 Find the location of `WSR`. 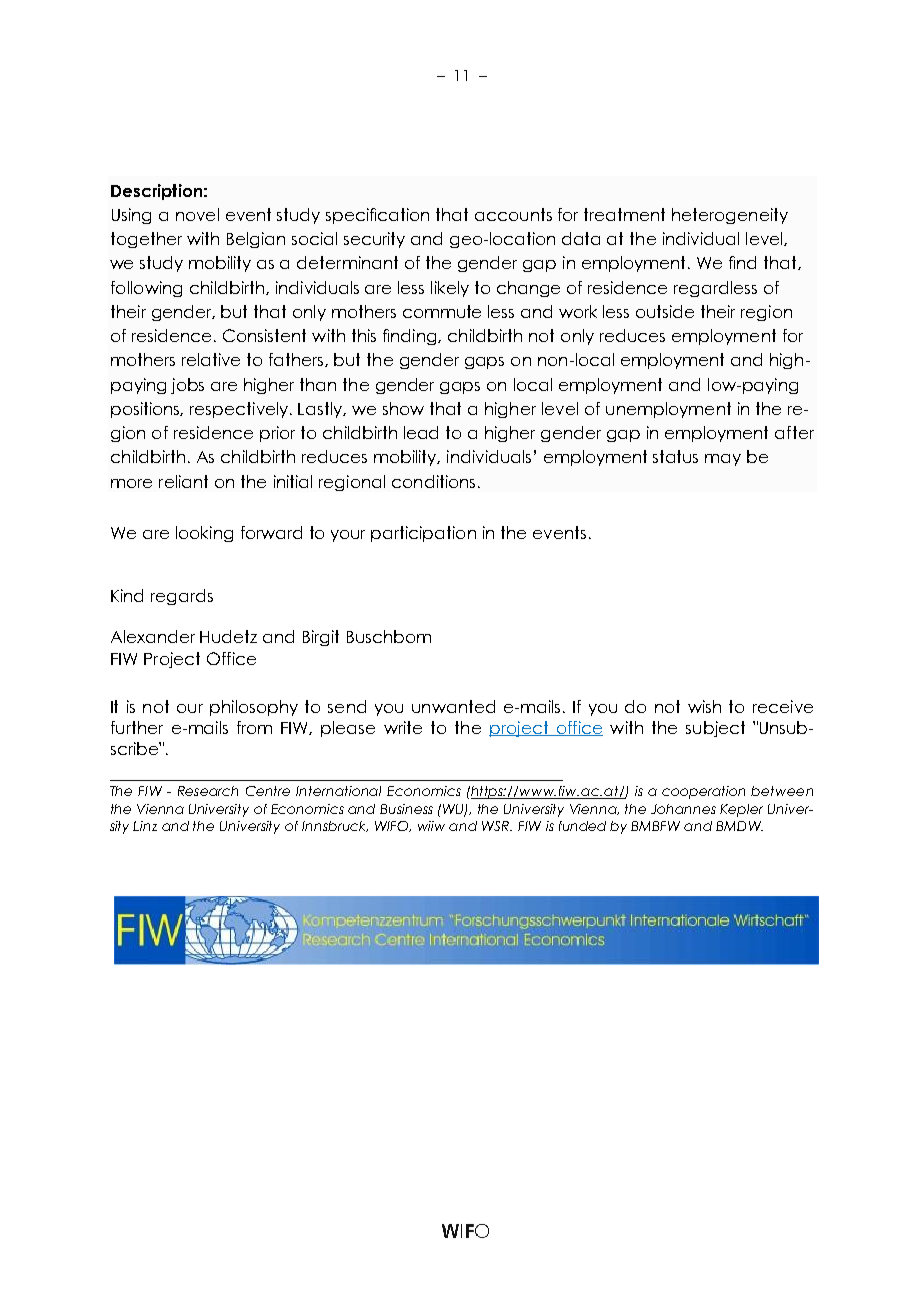

WSR is located at coordinates (497, 826).
